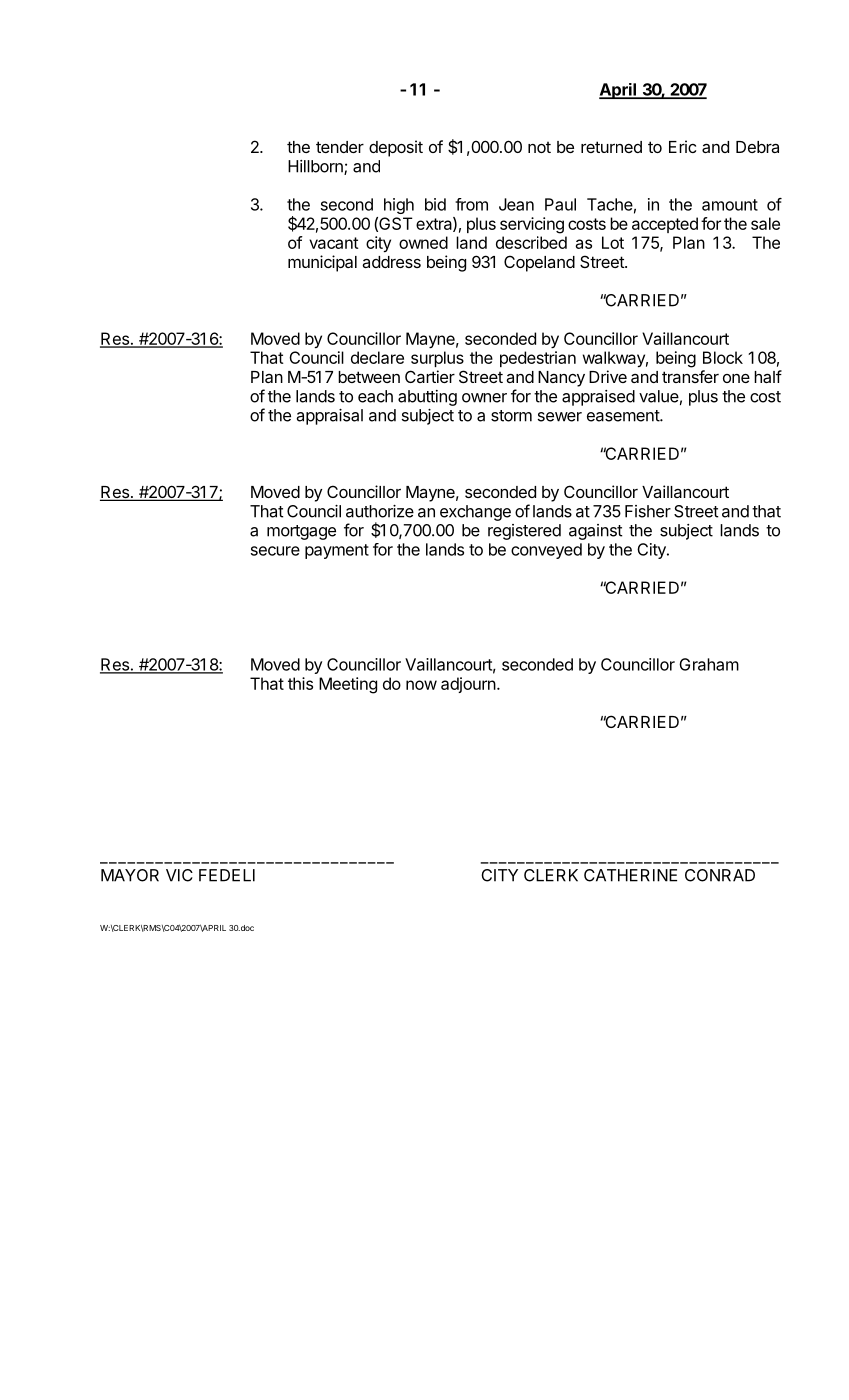 This screenshot has height=1400, width=849. What do you see at coordinates (630, 875) in the screenshot?
I see `CATHERINE` at bounding box center [630, 875].
